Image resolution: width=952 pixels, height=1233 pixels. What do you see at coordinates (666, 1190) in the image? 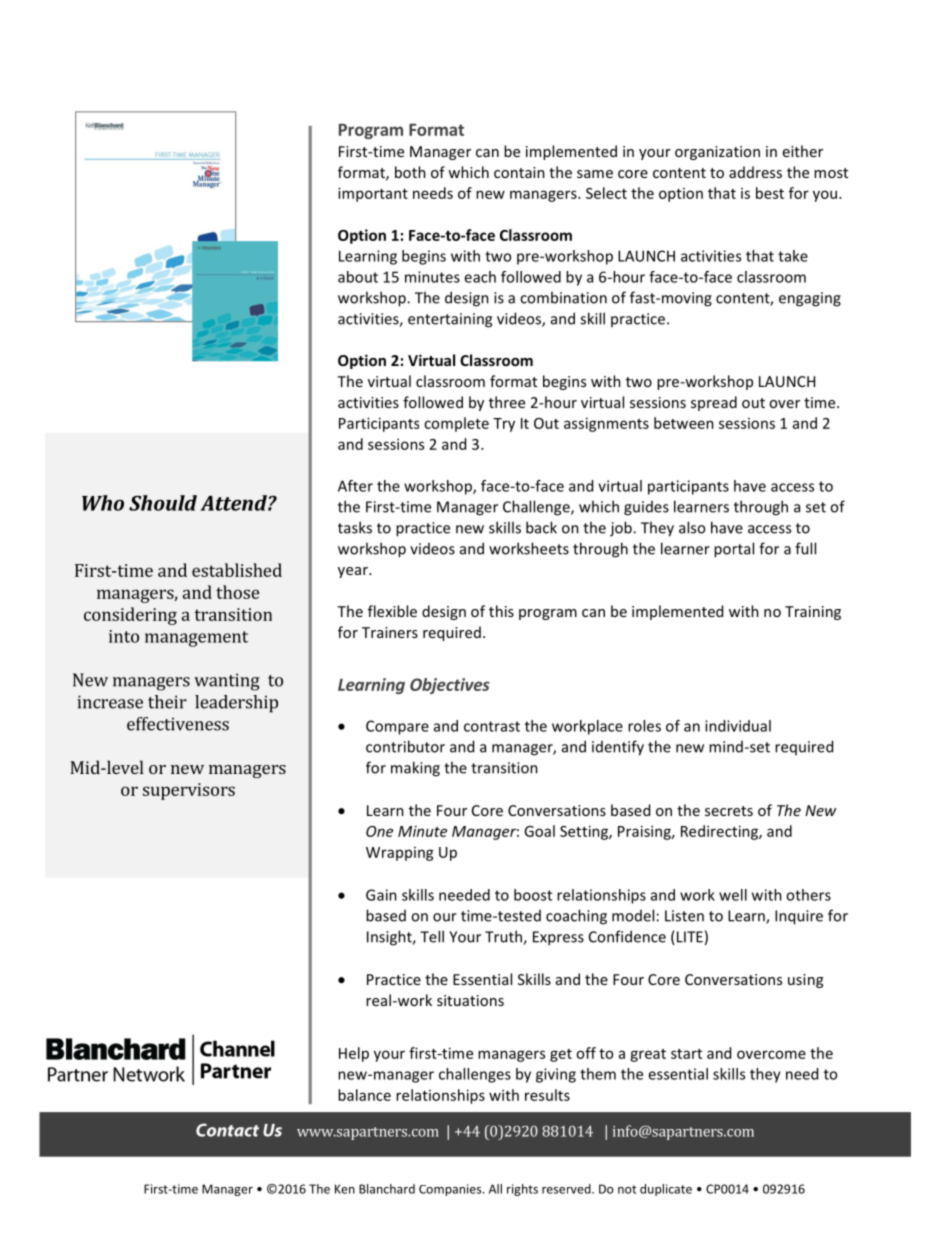
I see `duplicate` at bounding box center [666, 1190].
